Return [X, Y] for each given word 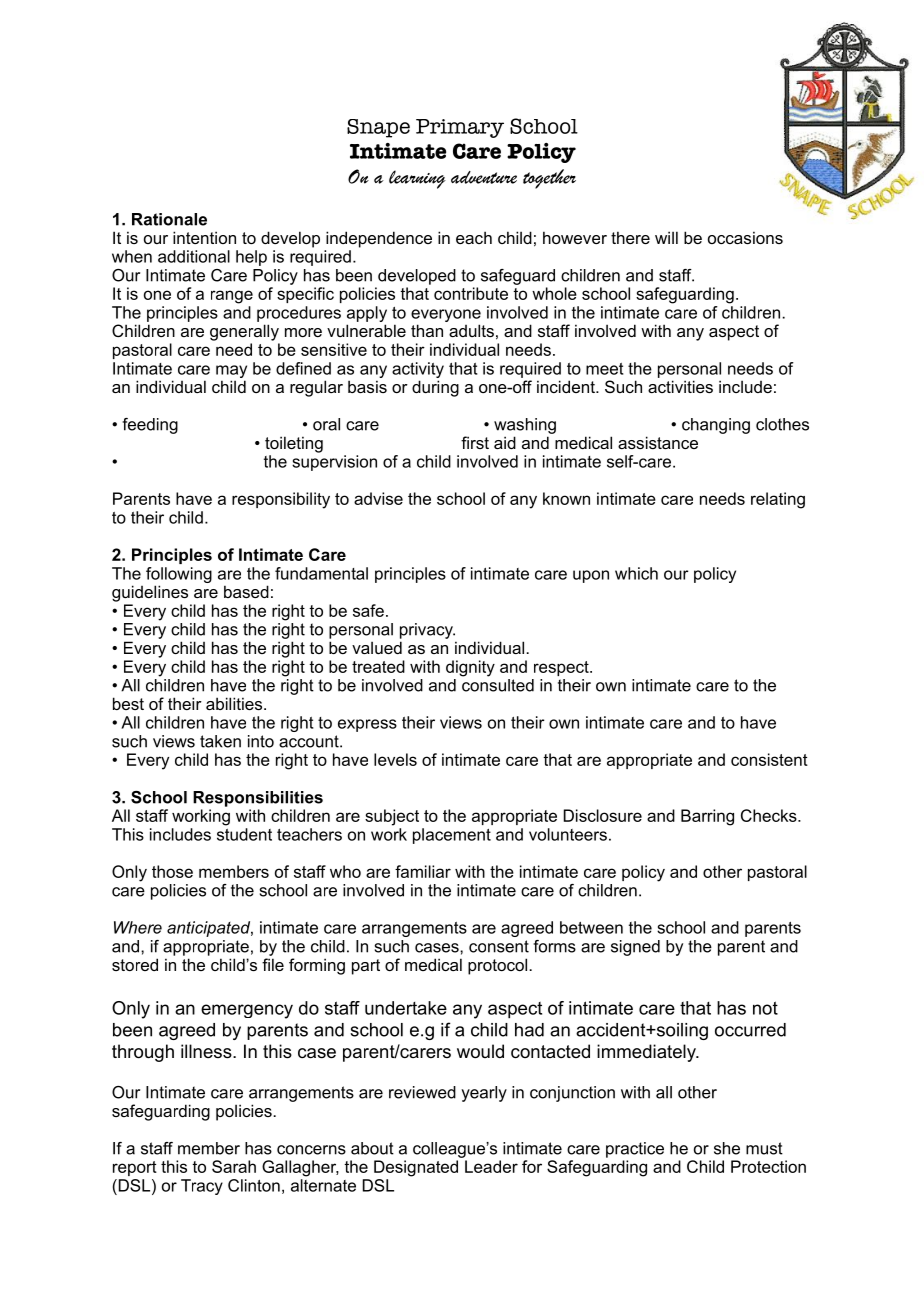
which [636, 573]
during [435, 388]
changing [716, 426]
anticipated [210, 929]
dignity [470, 668]
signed [635, 948]
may [231, 371]
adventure [484, 177]
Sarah [234, 1166]
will [666, 237]
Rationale [169, 219]
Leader [491, 1166]
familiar [423, 871]
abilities [235, 703]
